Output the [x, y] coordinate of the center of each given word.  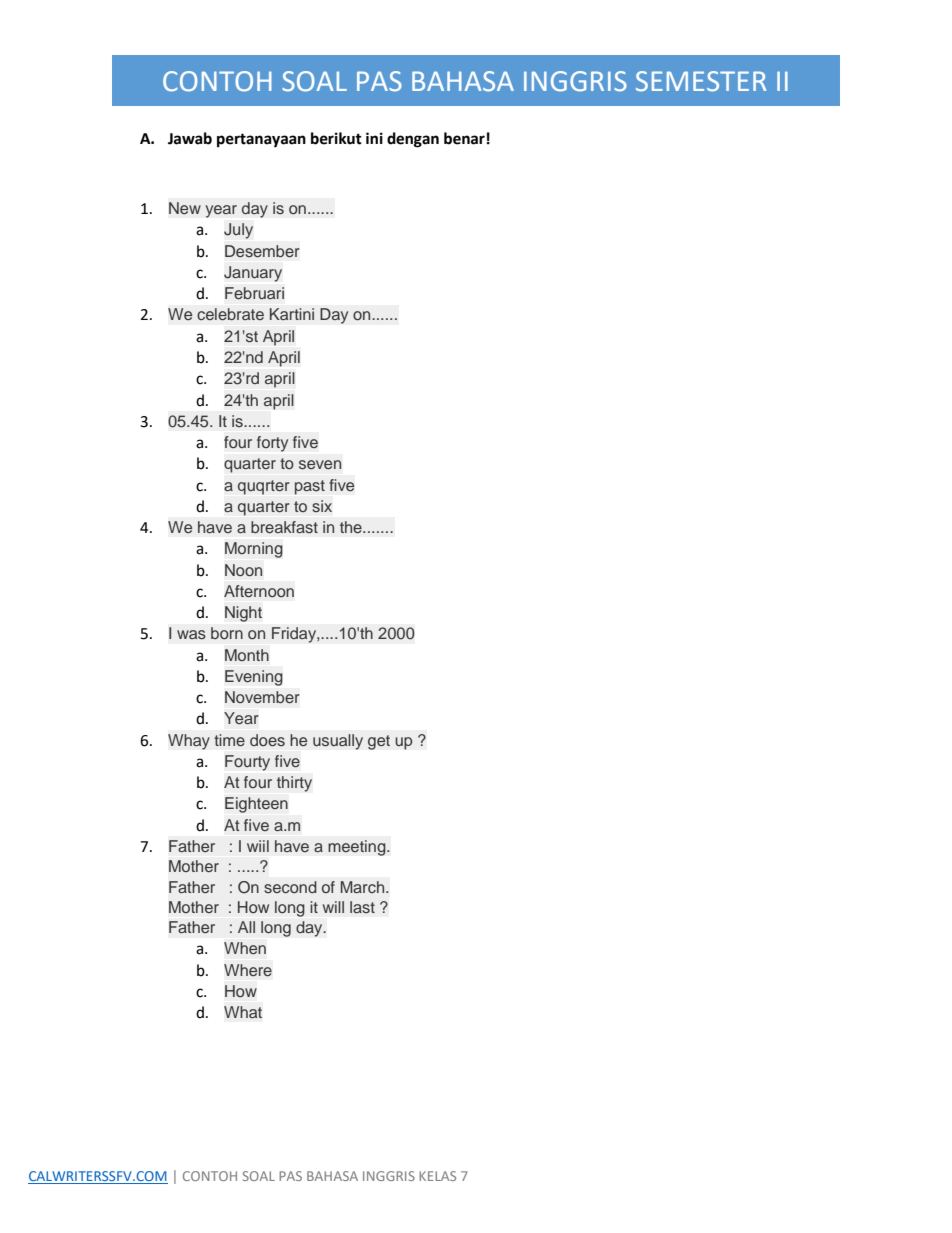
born [227, 633]
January [253, 274]
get [379, 742]
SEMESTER [701, 81]
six [322, 506]
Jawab [190, 138]
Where [248, 970]
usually [338, 742]
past [310, 487]
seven [320, 464]
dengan [413, 140]
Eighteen [256, 805]
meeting [358, 848]
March [364, 887]
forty [272, 444]
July [238, 231]
